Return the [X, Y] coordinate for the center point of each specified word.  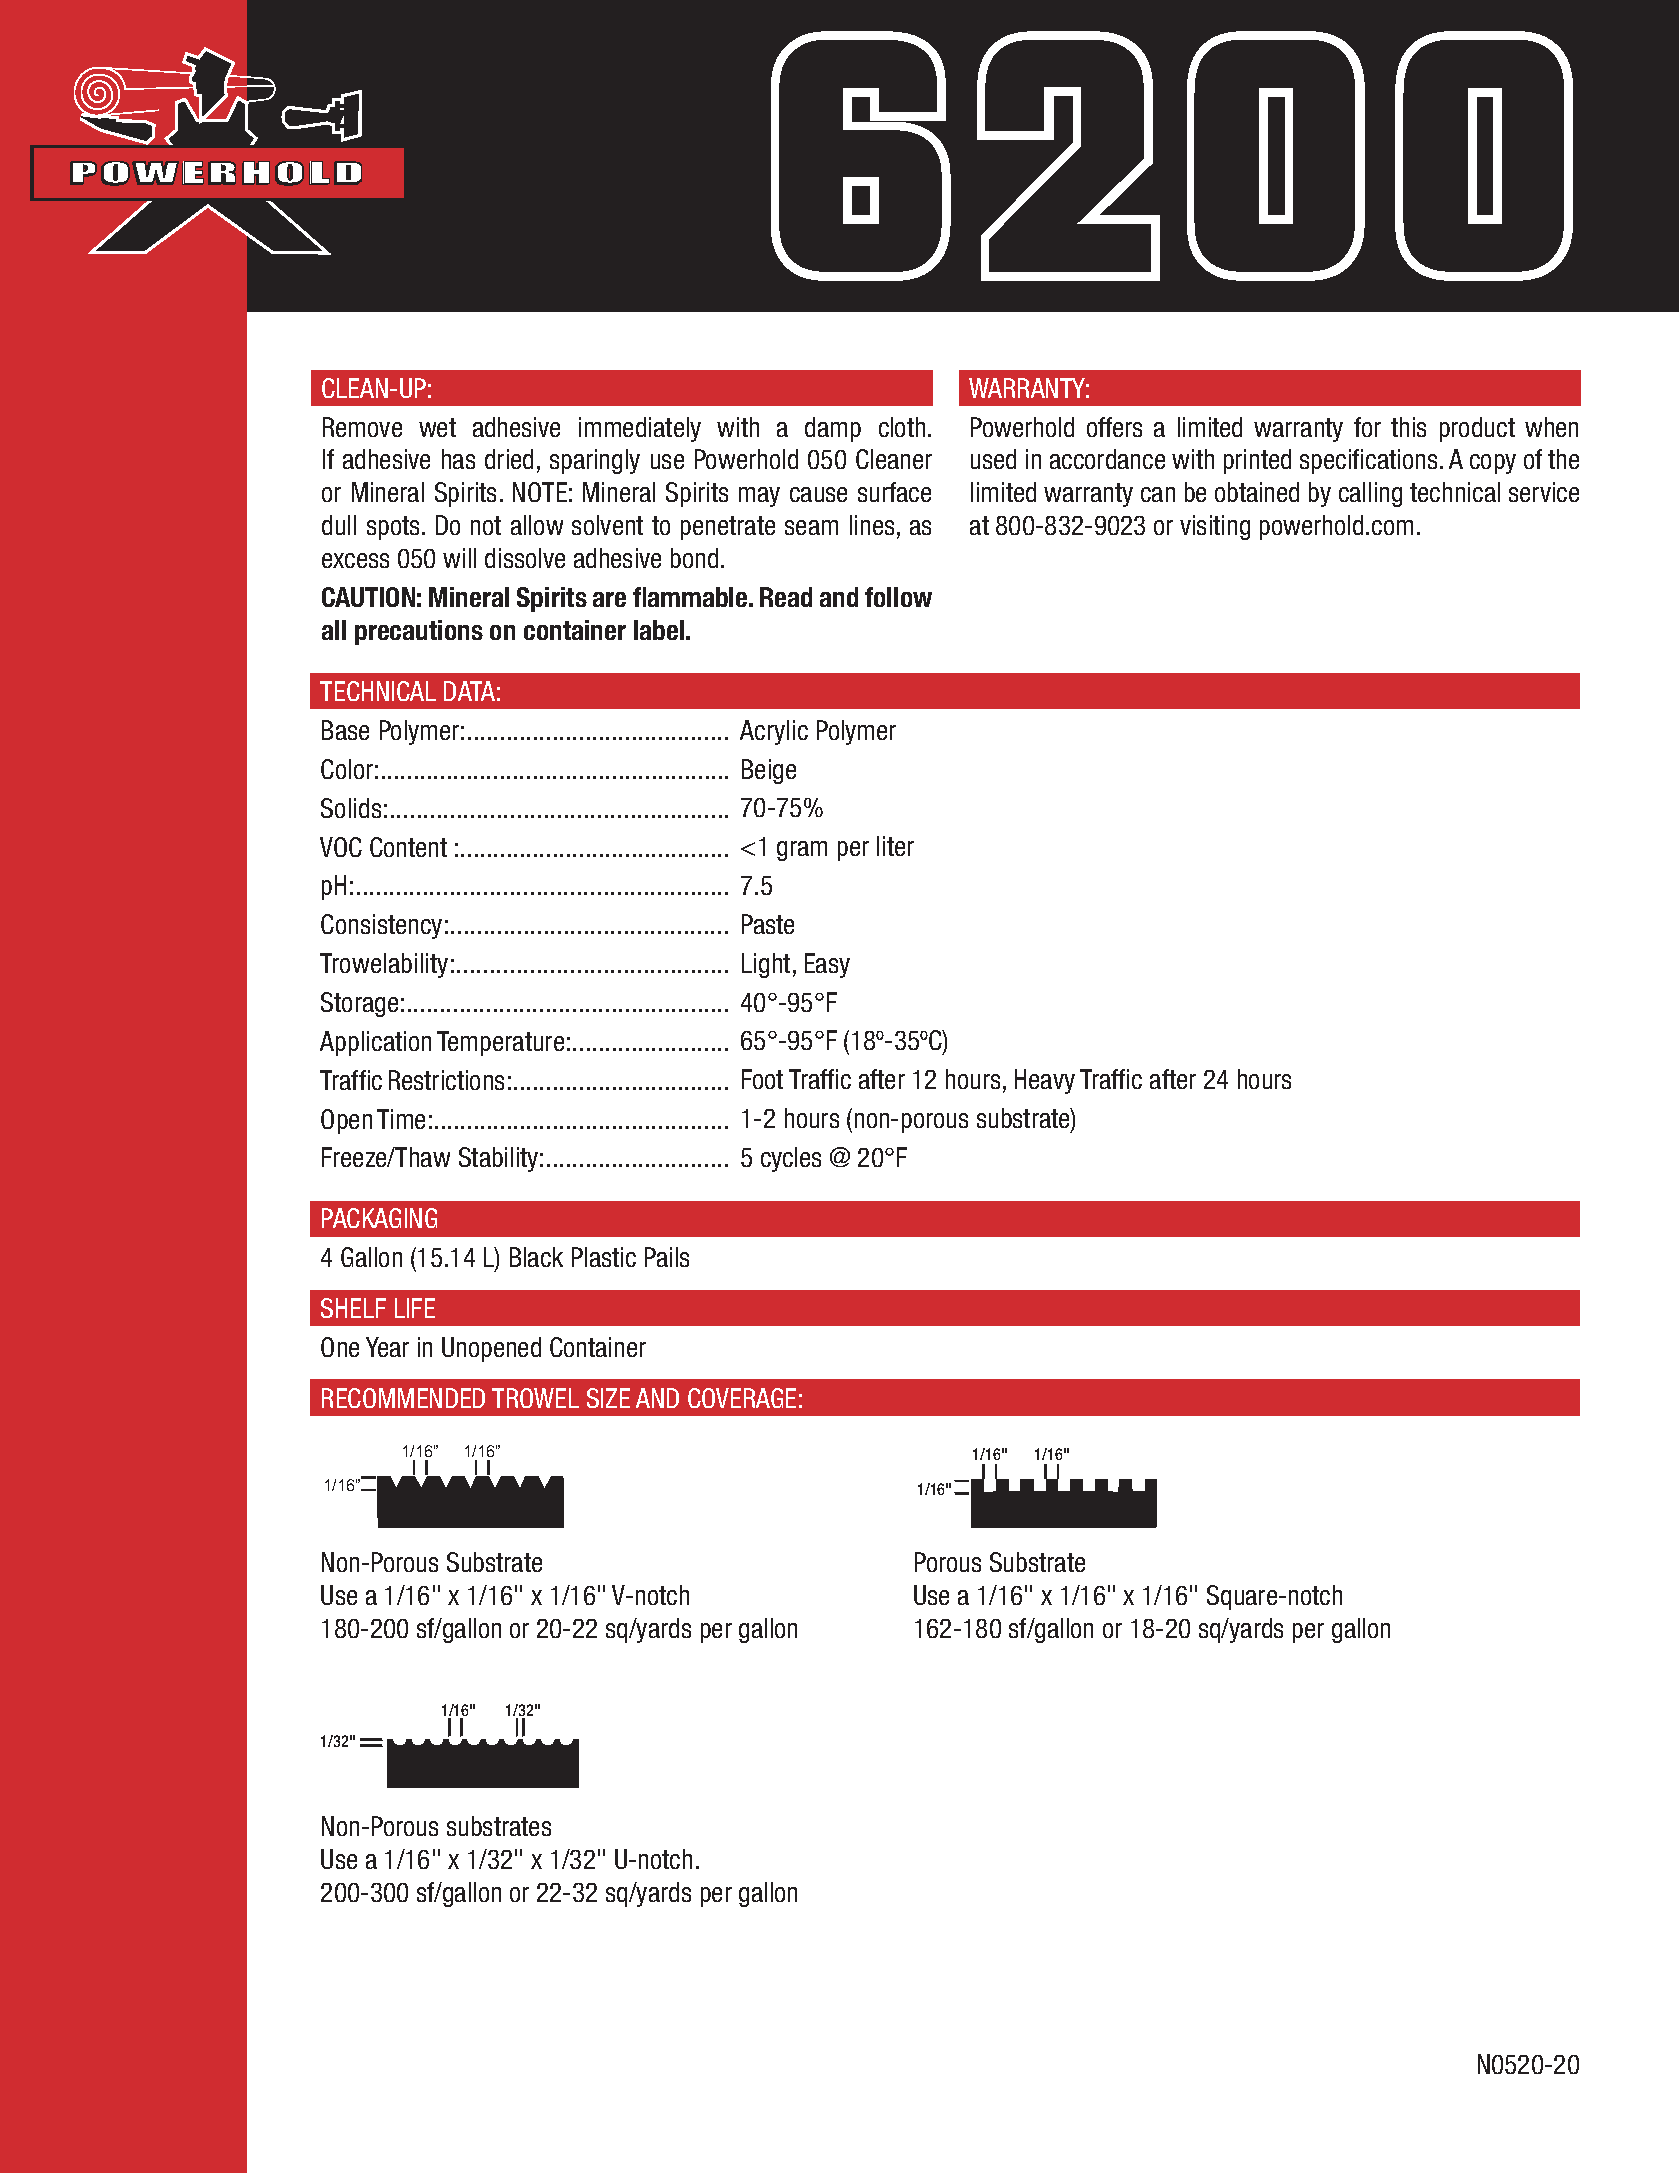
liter [895, 846]
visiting [1215, 527]
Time [401, 1119]
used [993, 459]
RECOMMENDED [403, 1398]
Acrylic [774, 732]
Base [345, 730]
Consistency [381, 926]
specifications [1368, 461]
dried [509, 459]
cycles [791, 1159]
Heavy [1045, 1081]
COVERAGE [742, 1398]
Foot [762, 1079]
